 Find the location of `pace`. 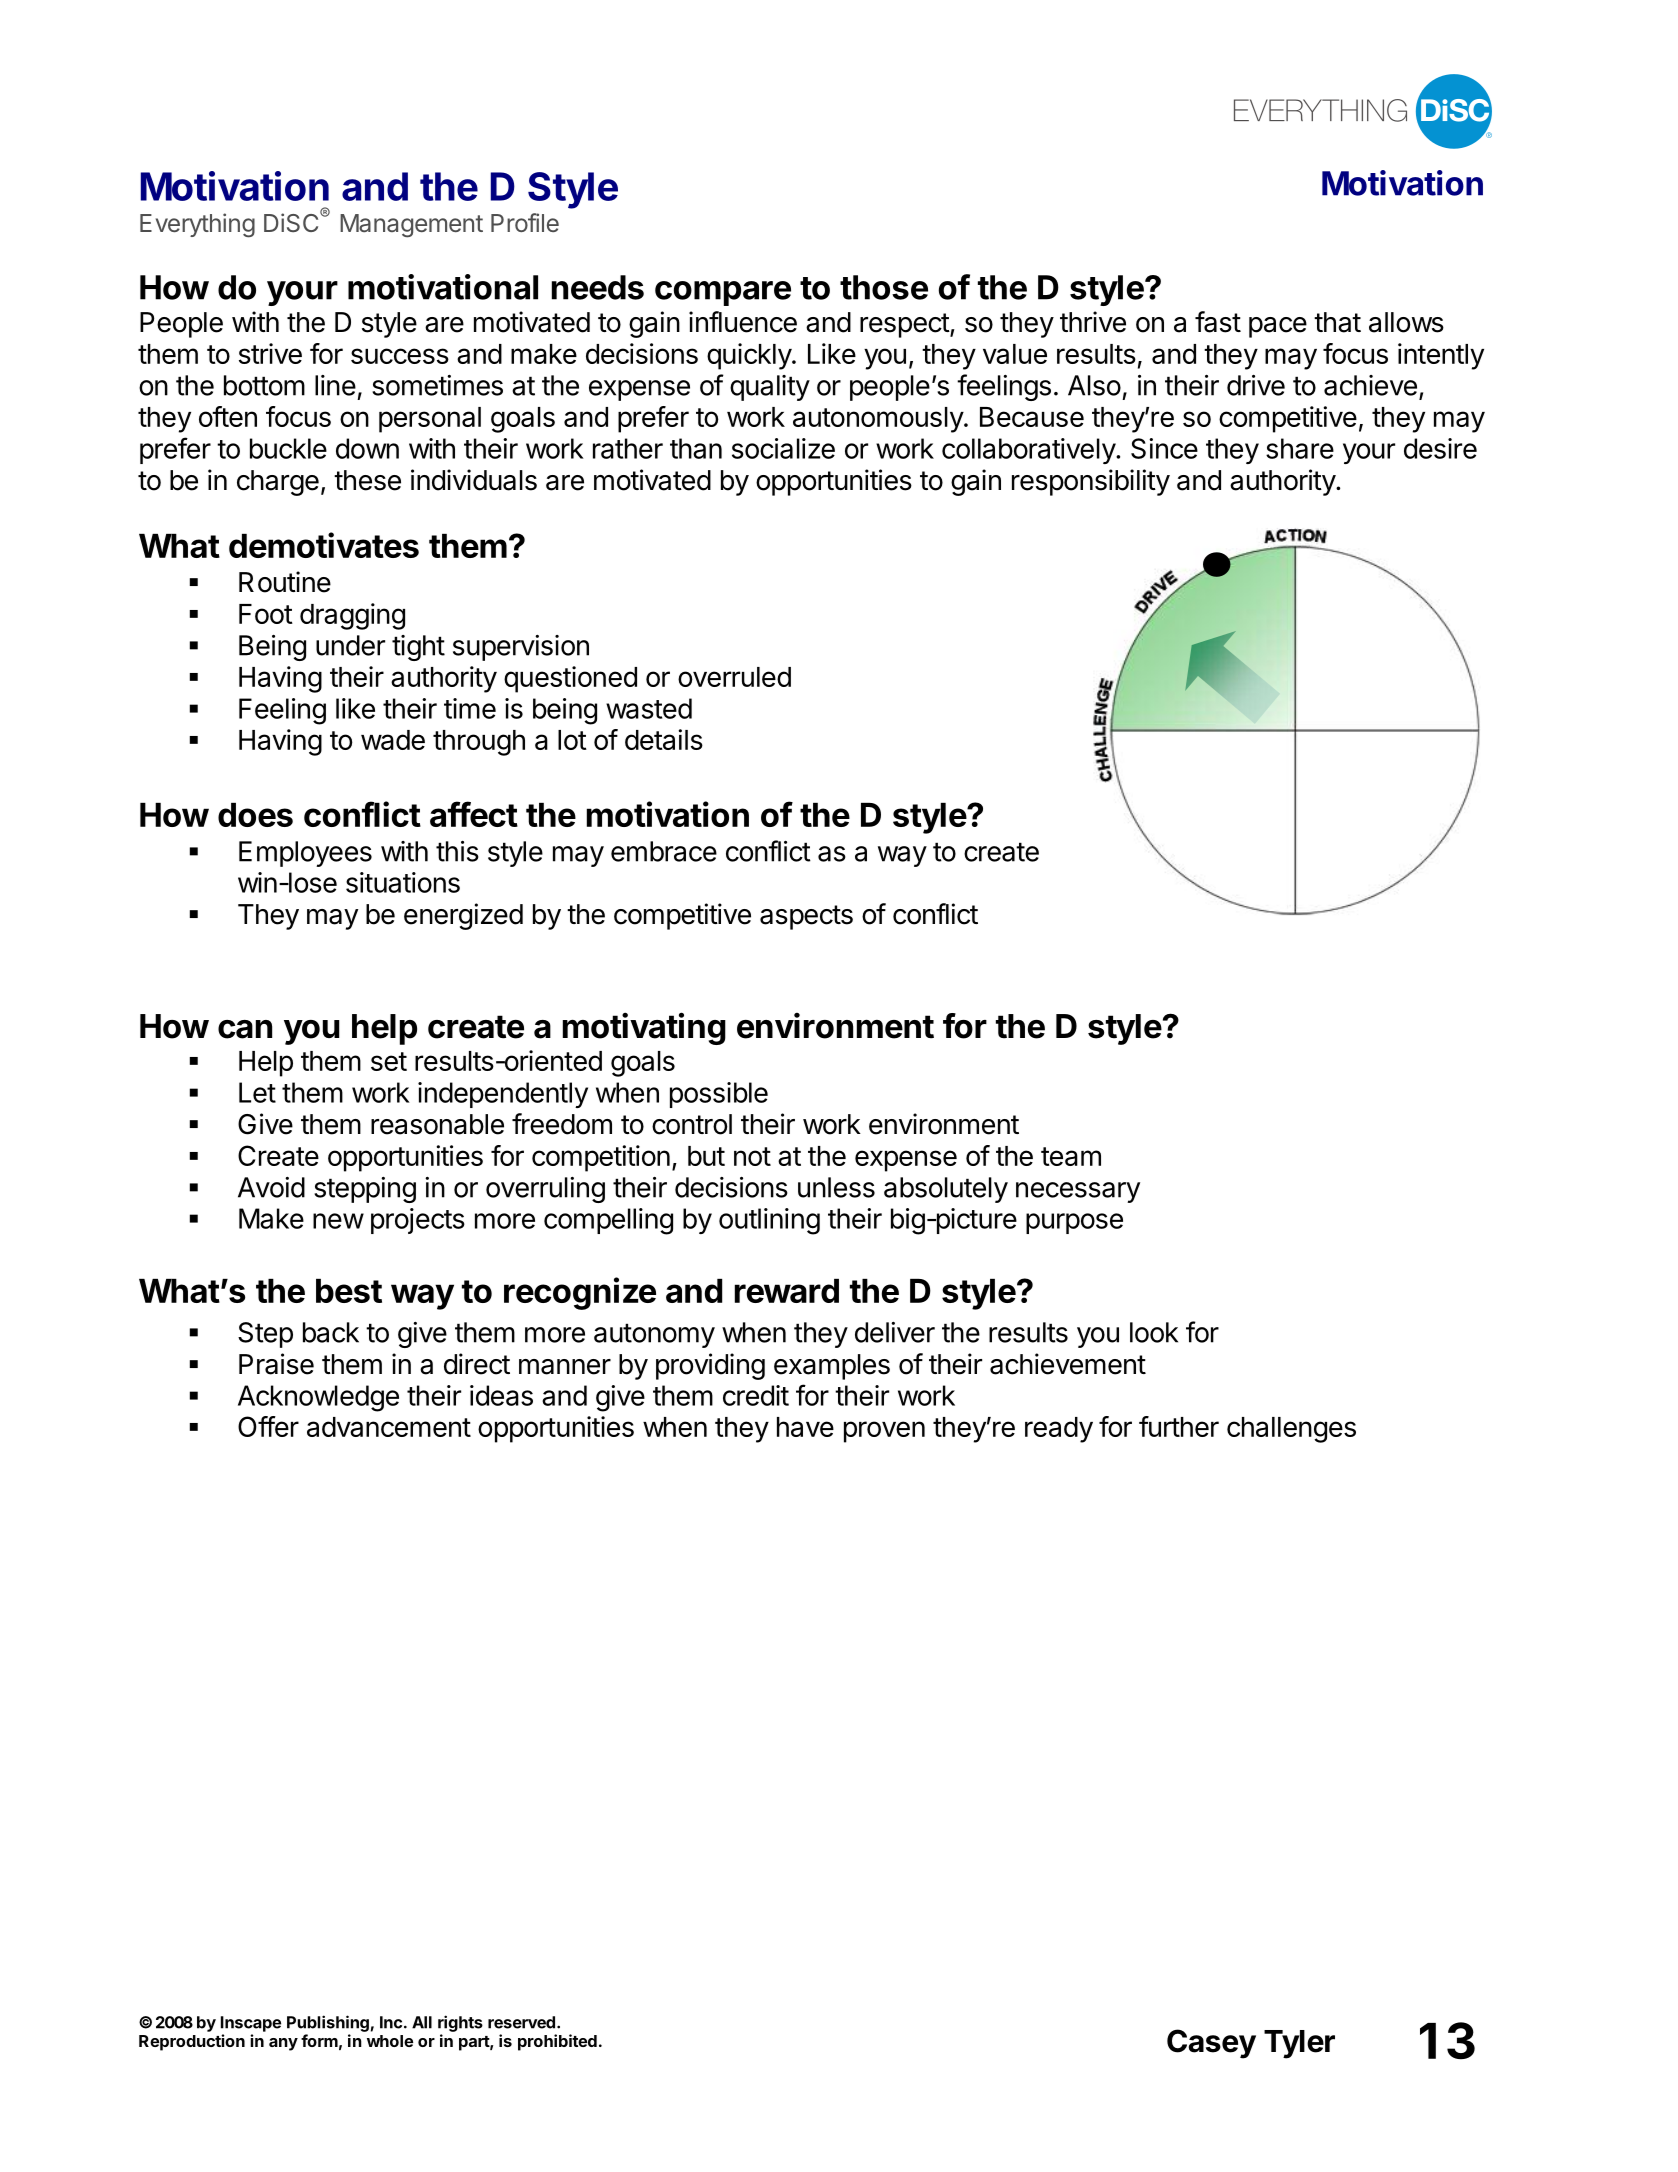

pace is located at coordinates (1278, 327).
